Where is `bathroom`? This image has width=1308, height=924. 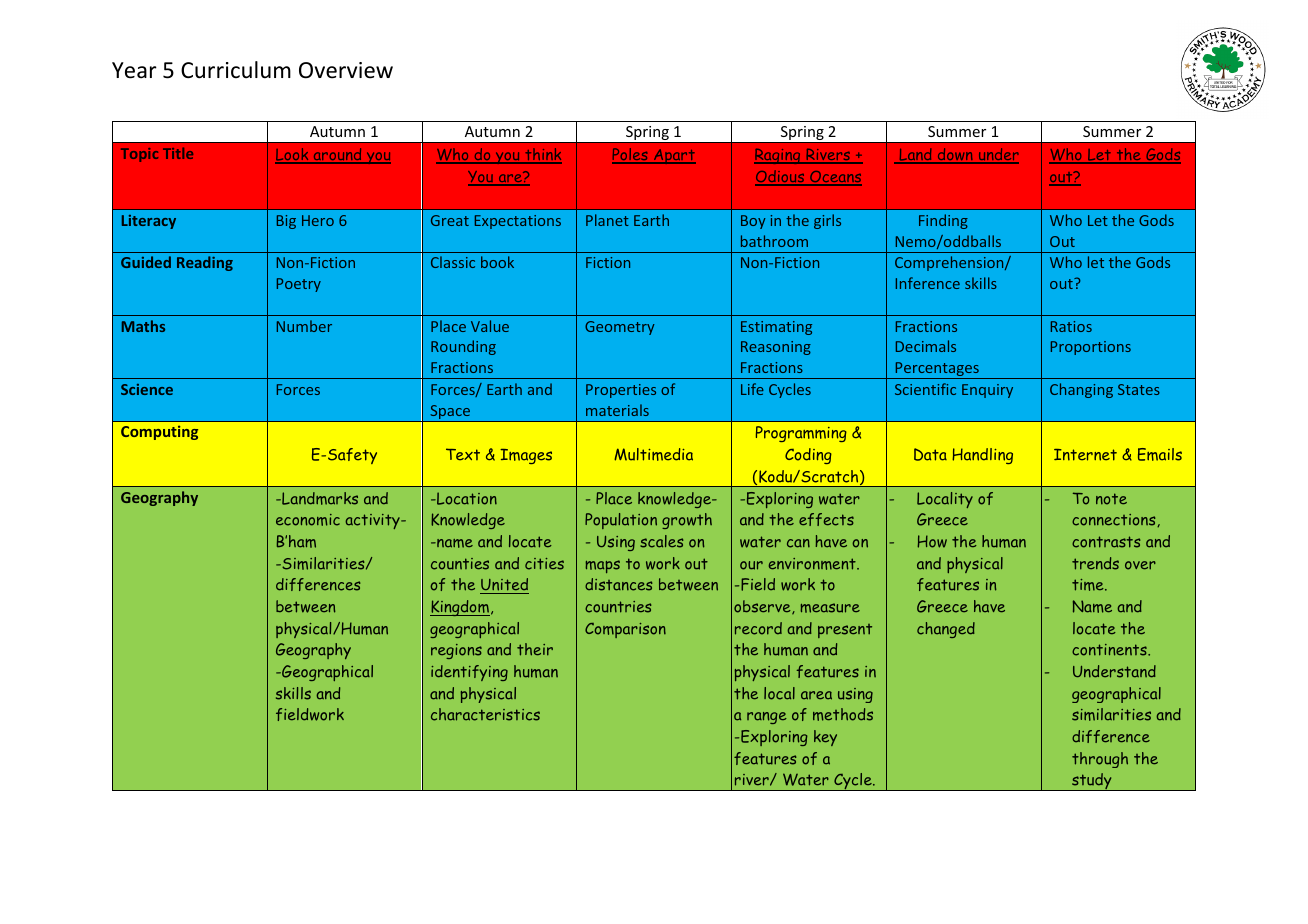
bathroom is located at coordinates (774, 241).
